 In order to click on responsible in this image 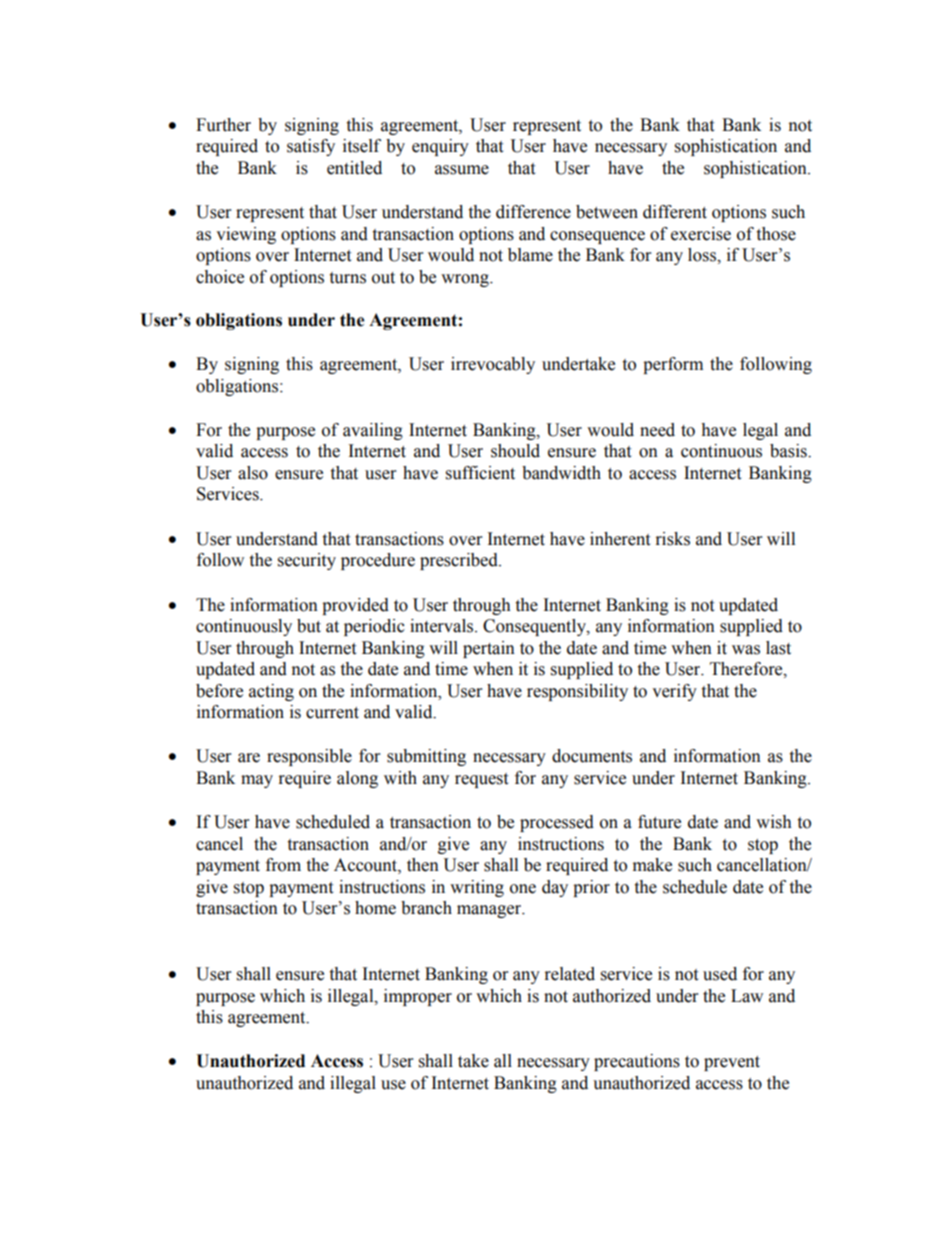, I will do `click(309, 757)`.
